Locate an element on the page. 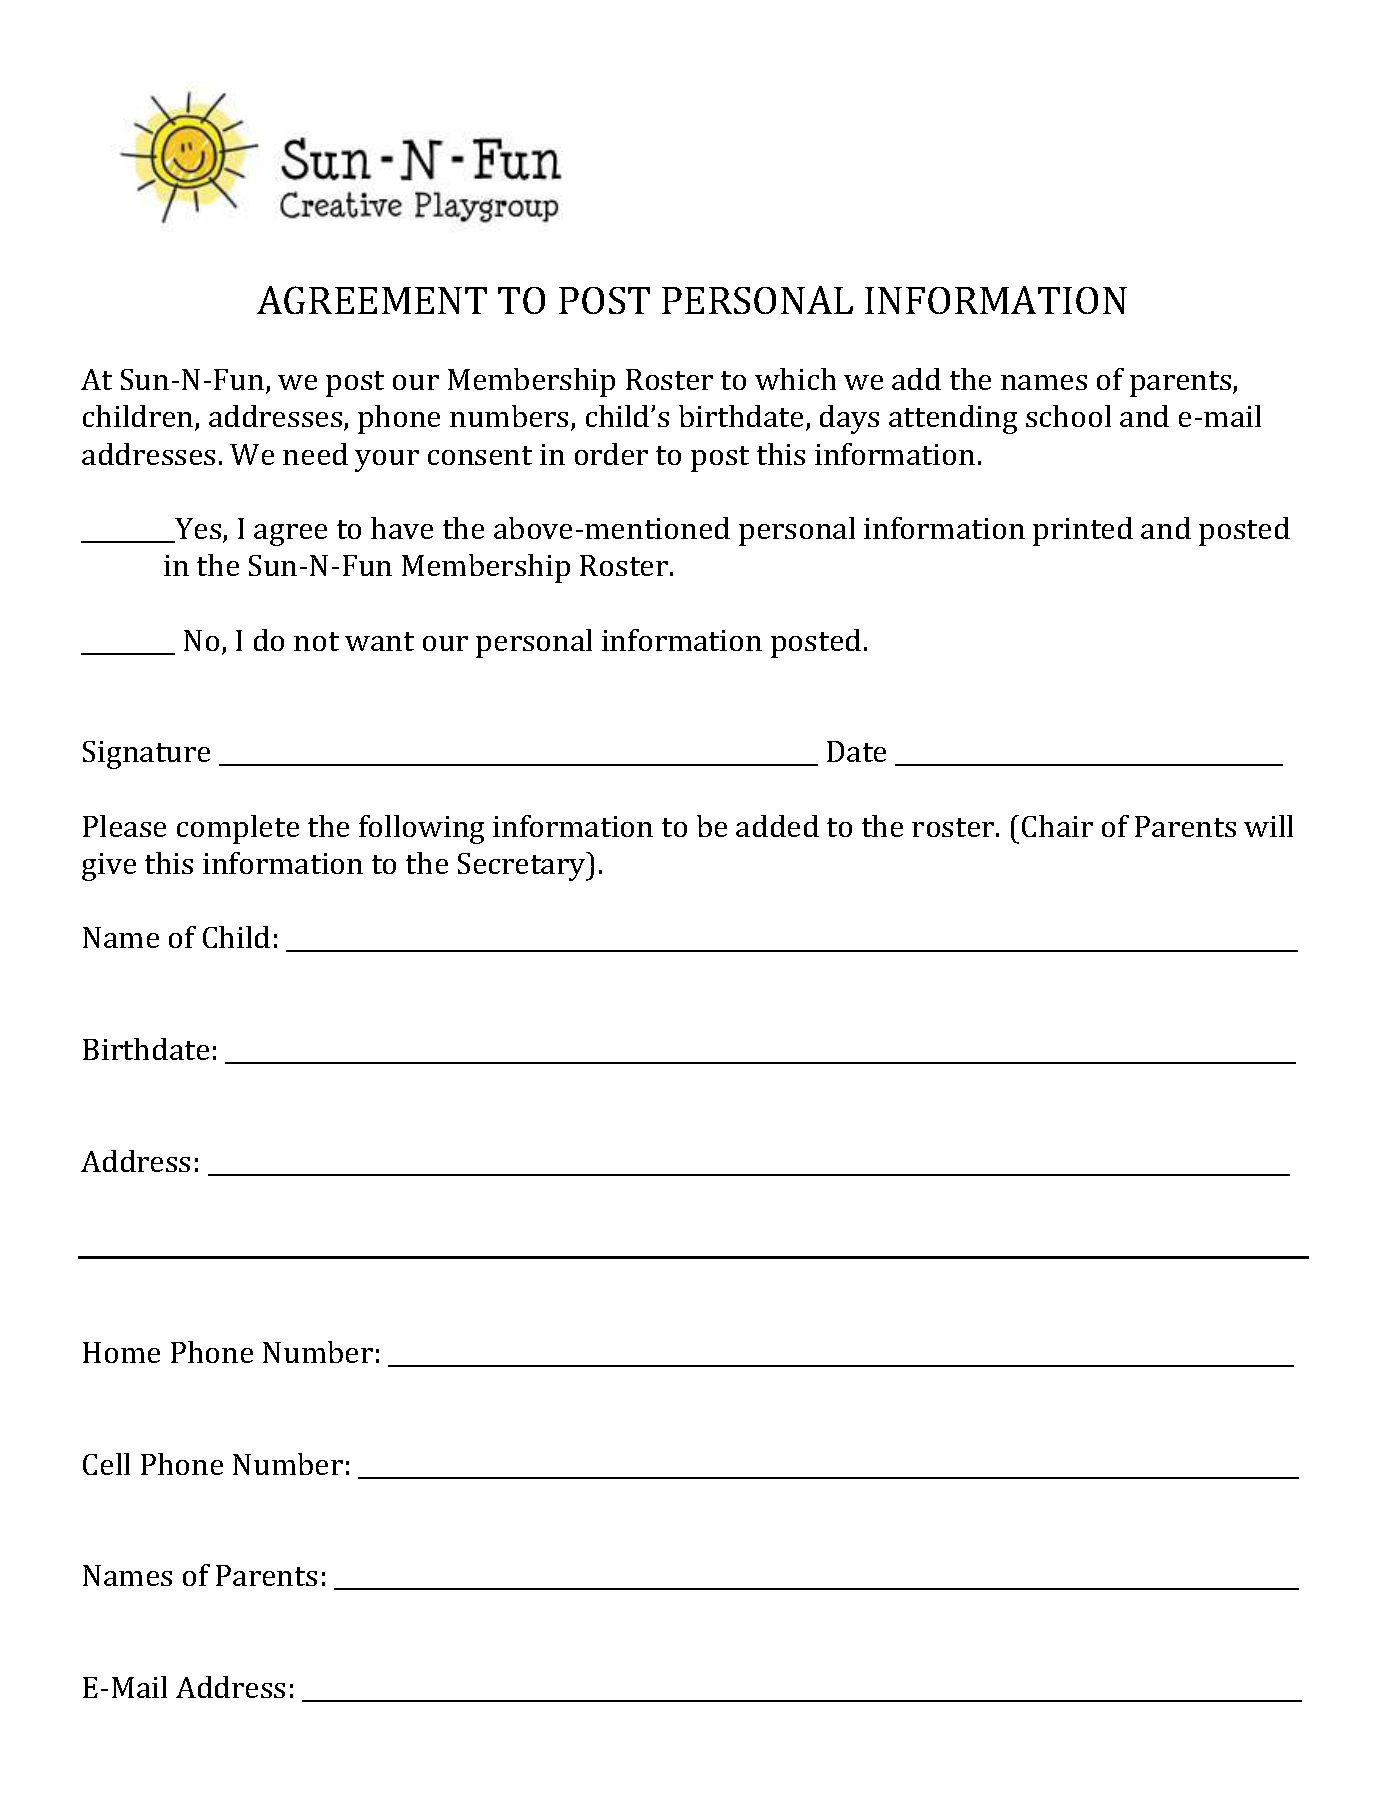  Home is located at coordinates (121, 1352).
